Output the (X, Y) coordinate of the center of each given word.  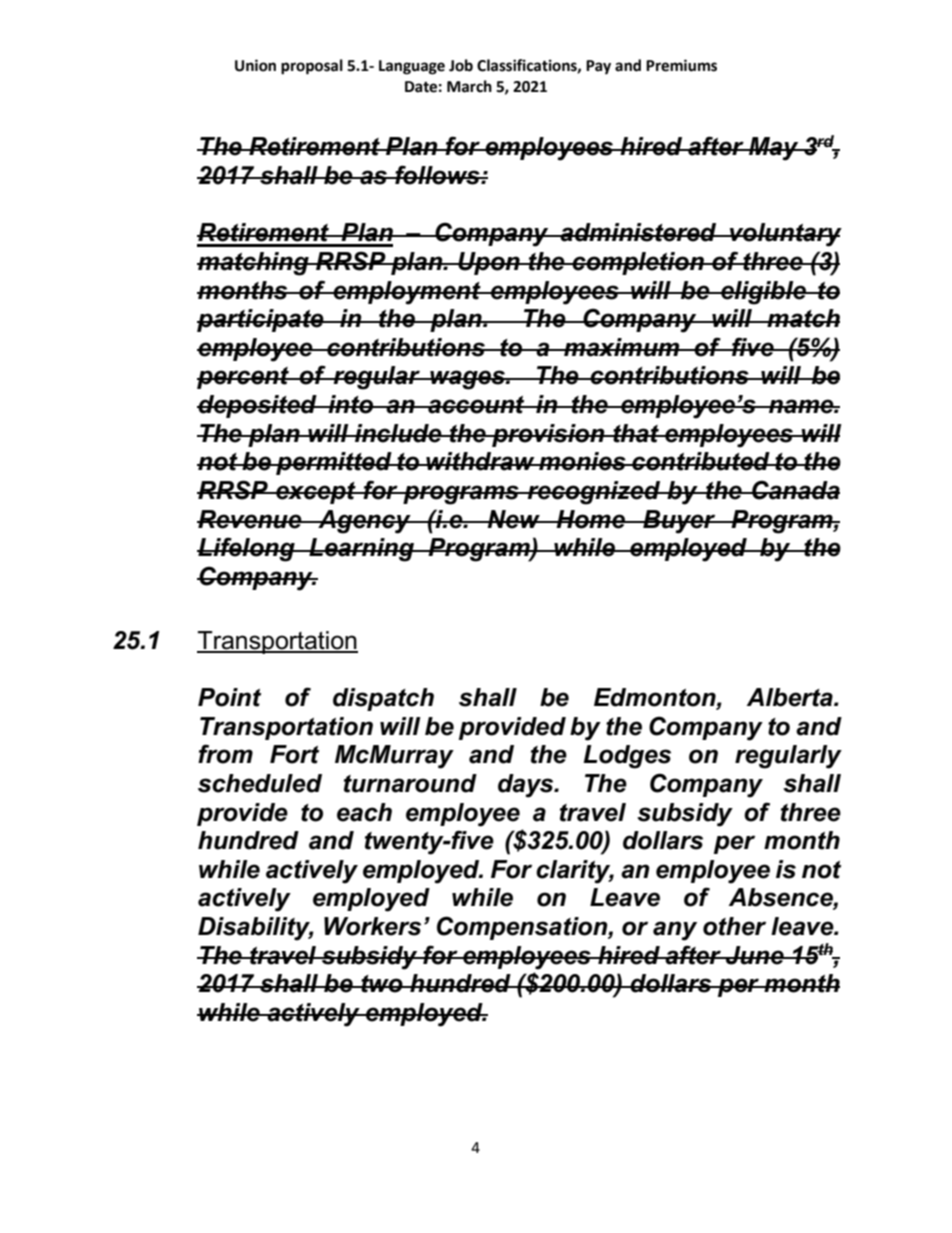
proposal (312, 67)
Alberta (791, 697)
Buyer (679, 522)
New (514, 519)
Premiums (681, 65)
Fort (294, 754)
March (469, 86)
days (527, 786)
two (382, 984)
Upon (489, 263)
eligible (763, 293)
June (755, 955)
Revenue (250, 519)
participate (261, 320)
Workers (372, 926)
